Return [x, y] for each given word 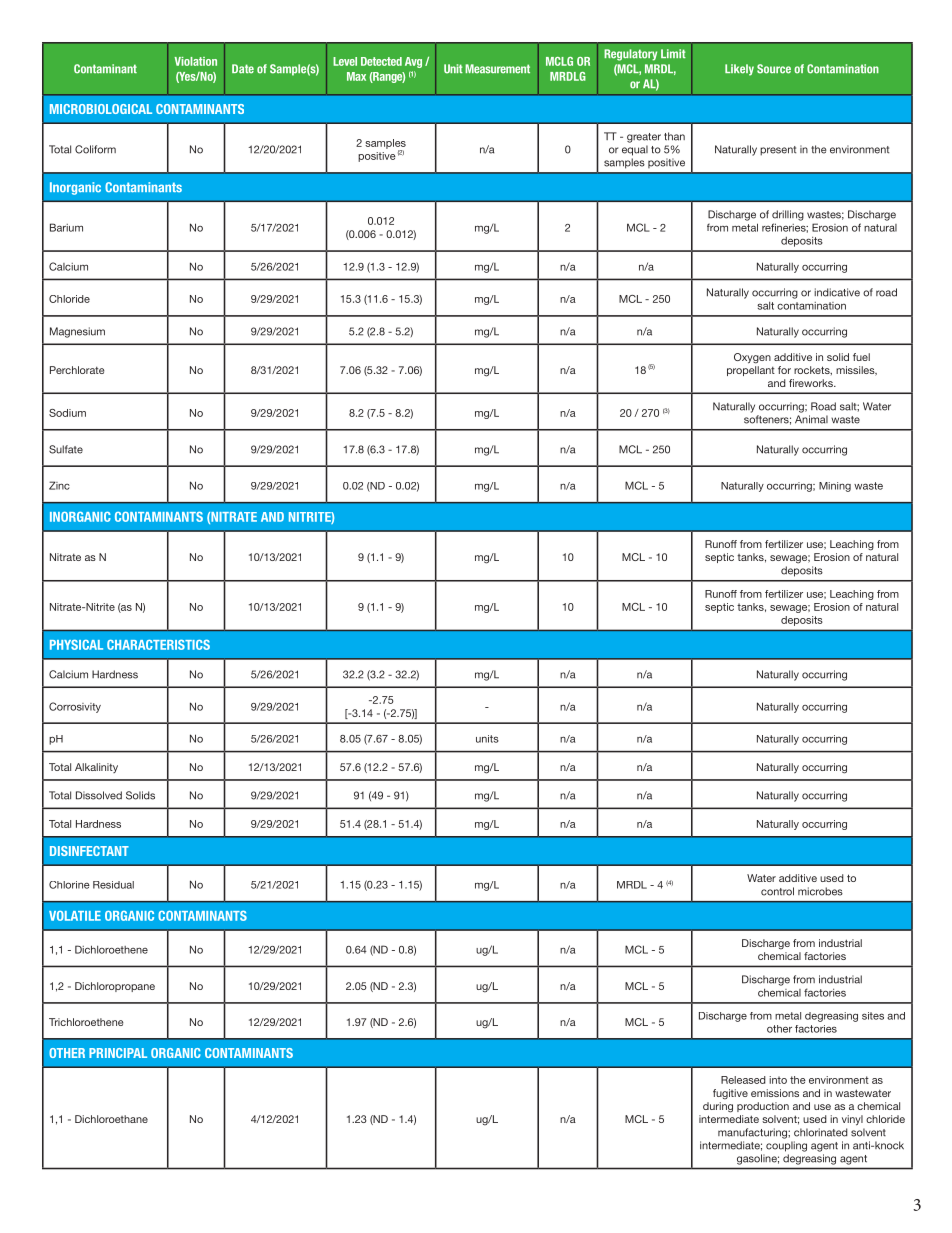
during [718, 1107]
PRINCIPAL [118, 1053]
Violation [195, 61]
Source [774, 69]
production [763, 1107]
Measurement [497, 69]
